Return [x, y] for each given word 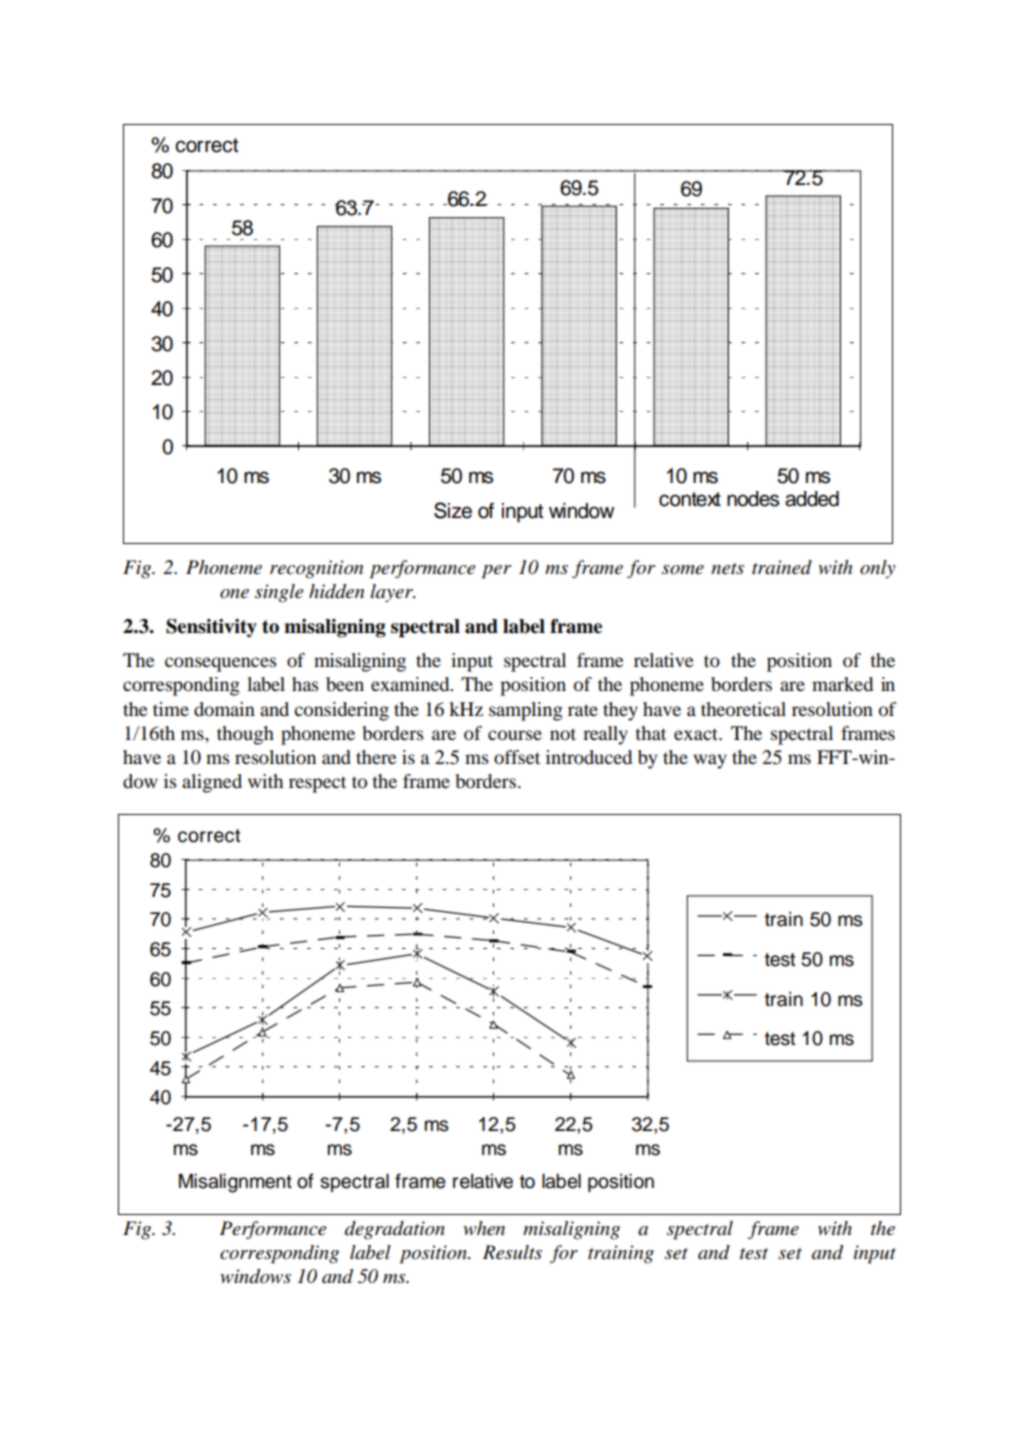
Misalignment [235, 1183]
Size [453, 510]
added [812, 499]
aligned [212, 783]
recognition [316, 569]
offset [517, 757]
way [710, 761]
